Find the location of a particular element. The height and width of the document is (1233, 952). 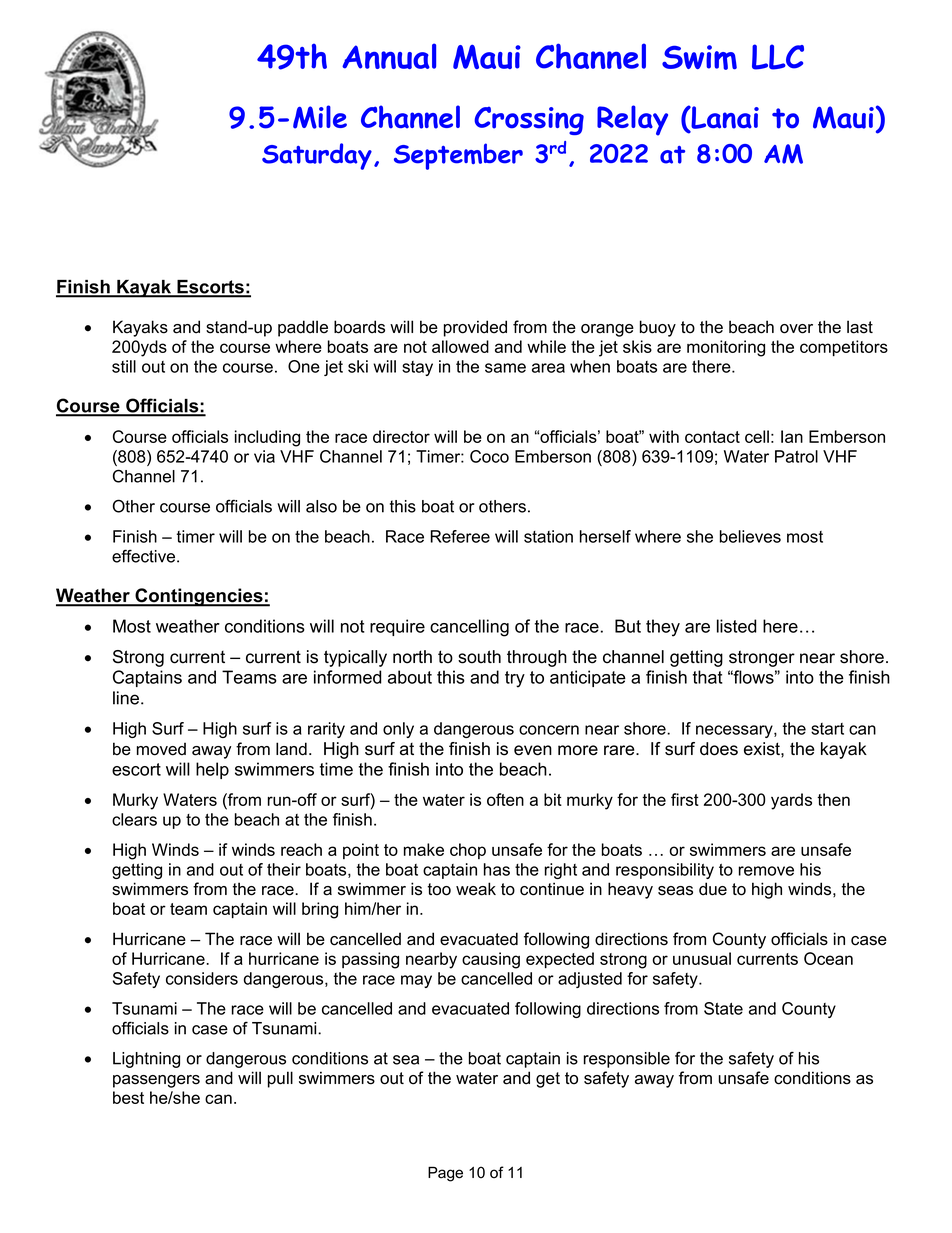

help is located at coordinates (212, 770).
